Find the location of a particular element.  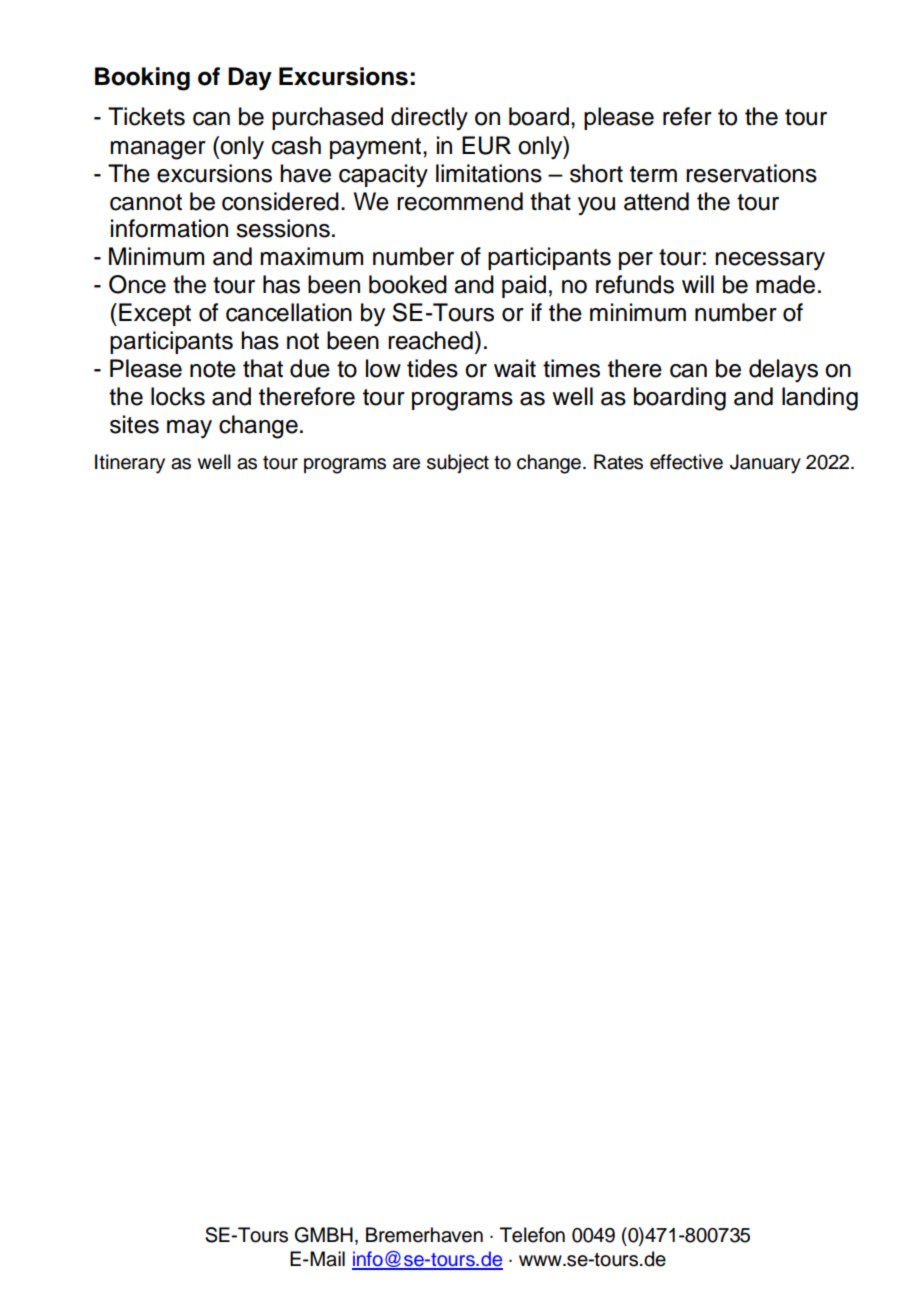

GMBH is located at coordinates (324, 1235).
